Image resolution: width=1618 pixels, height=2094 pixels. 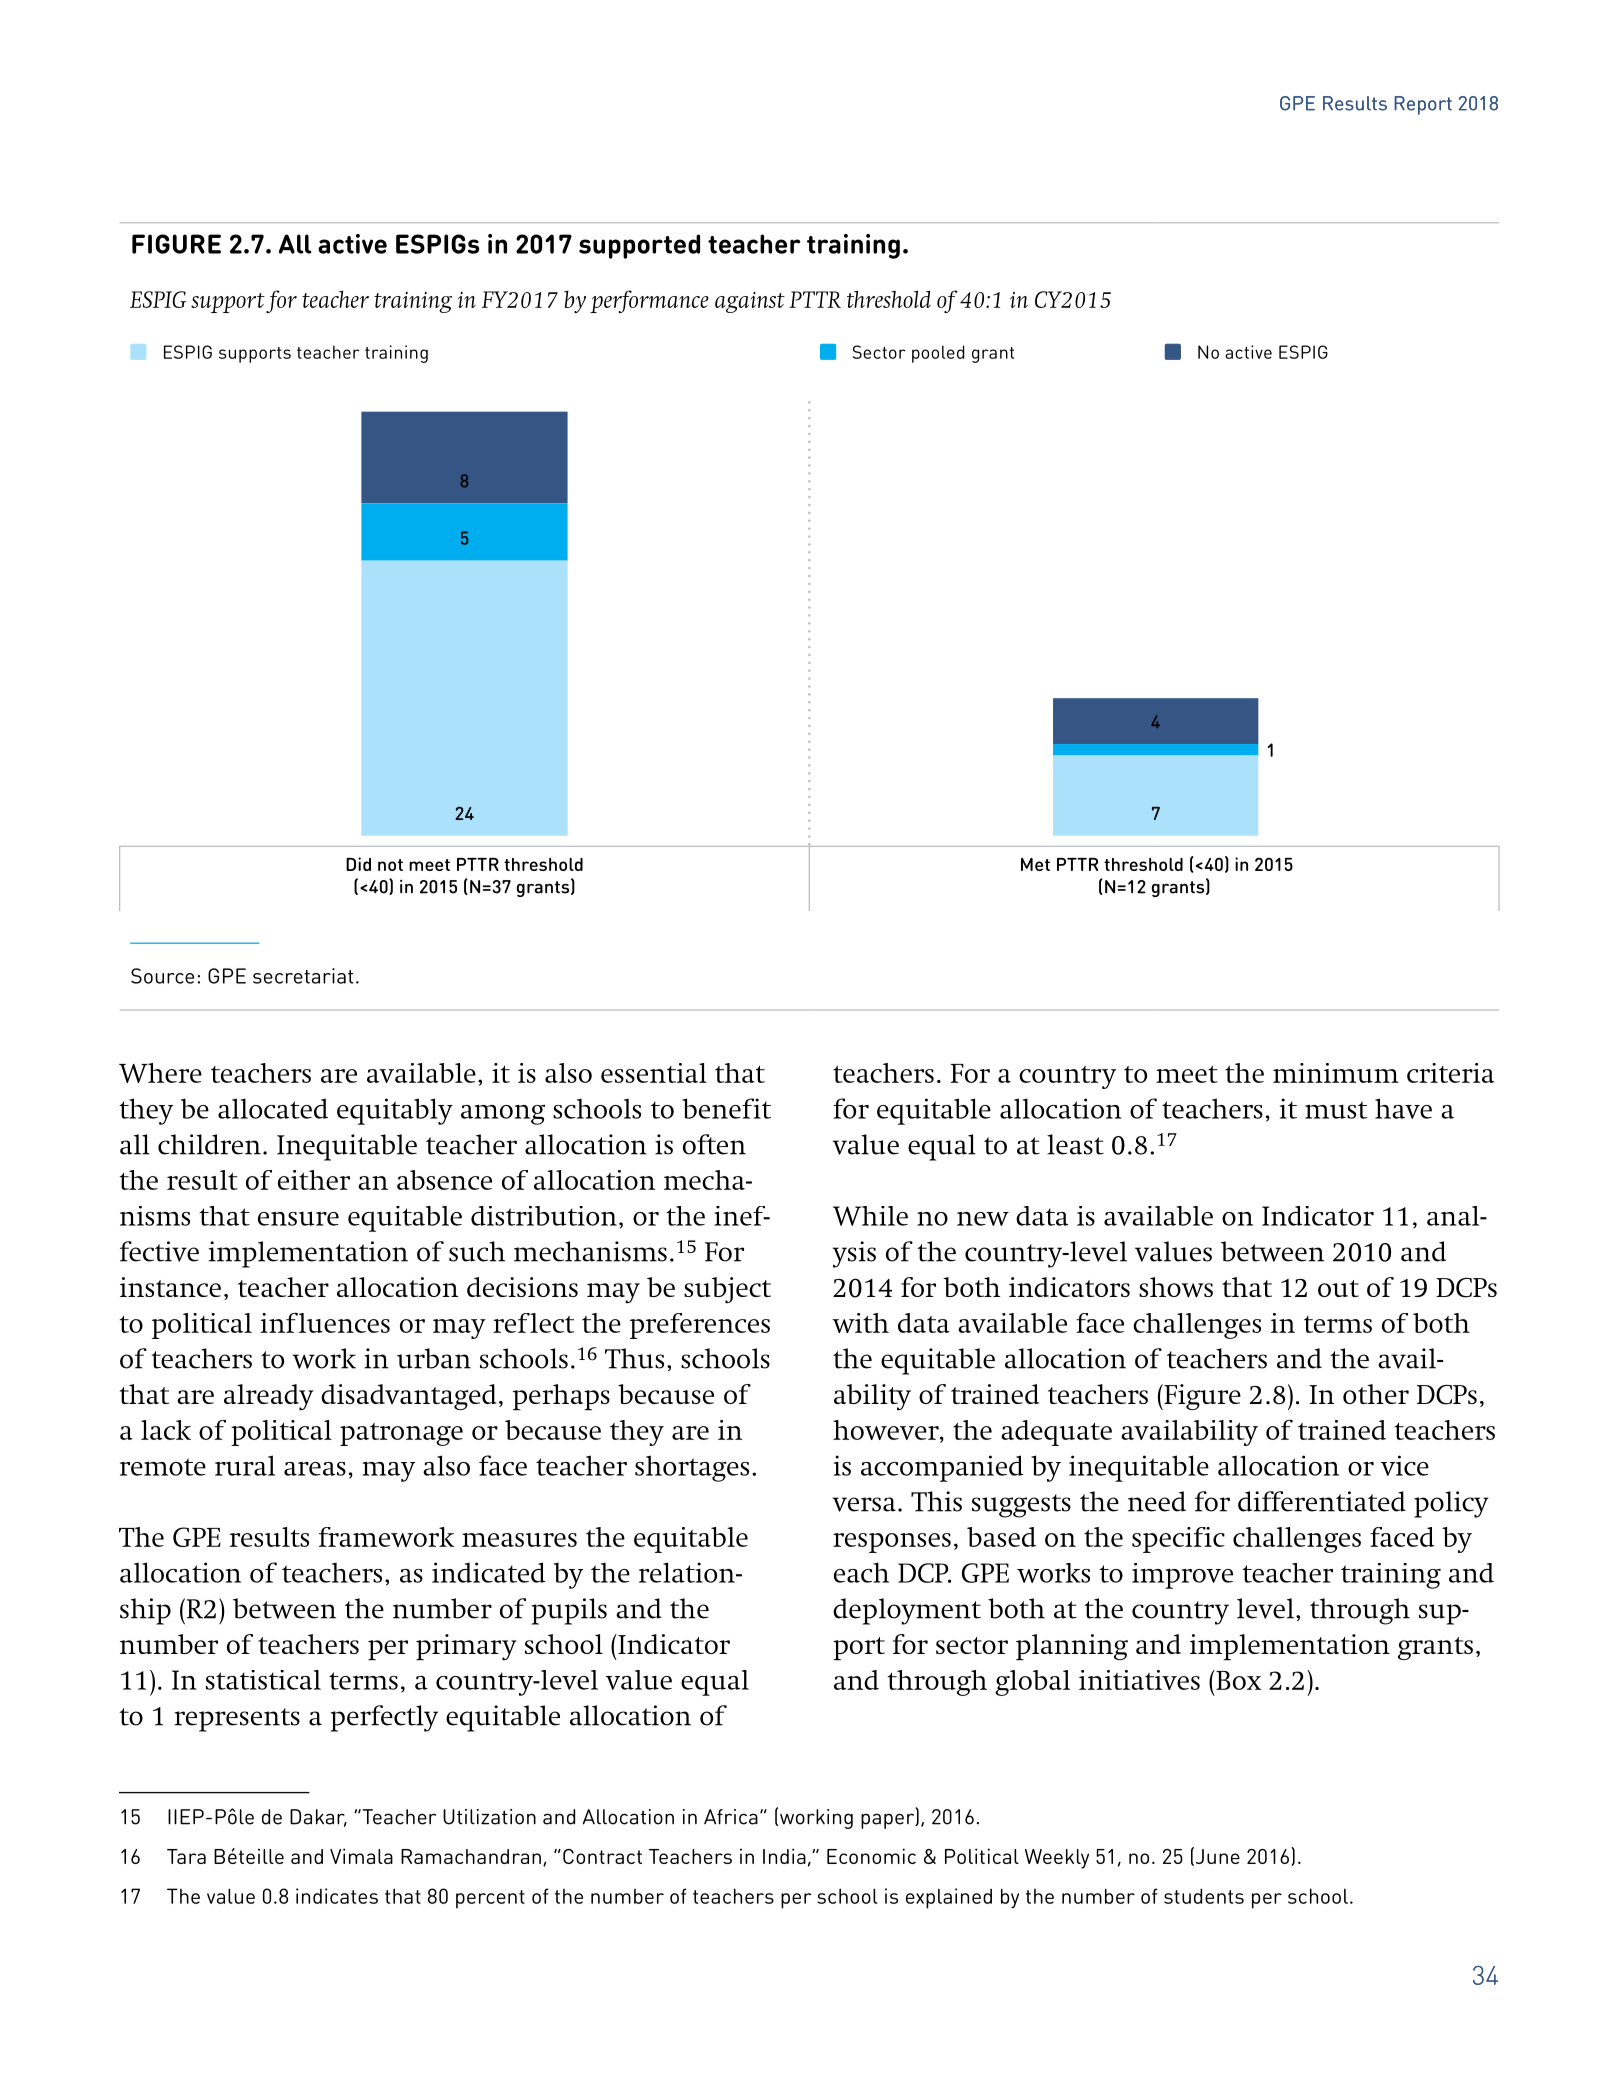 What do you see at coordinates (318, 1818) in the screenshot?
I see `Dakar` at bounding box center [318, 1818].
